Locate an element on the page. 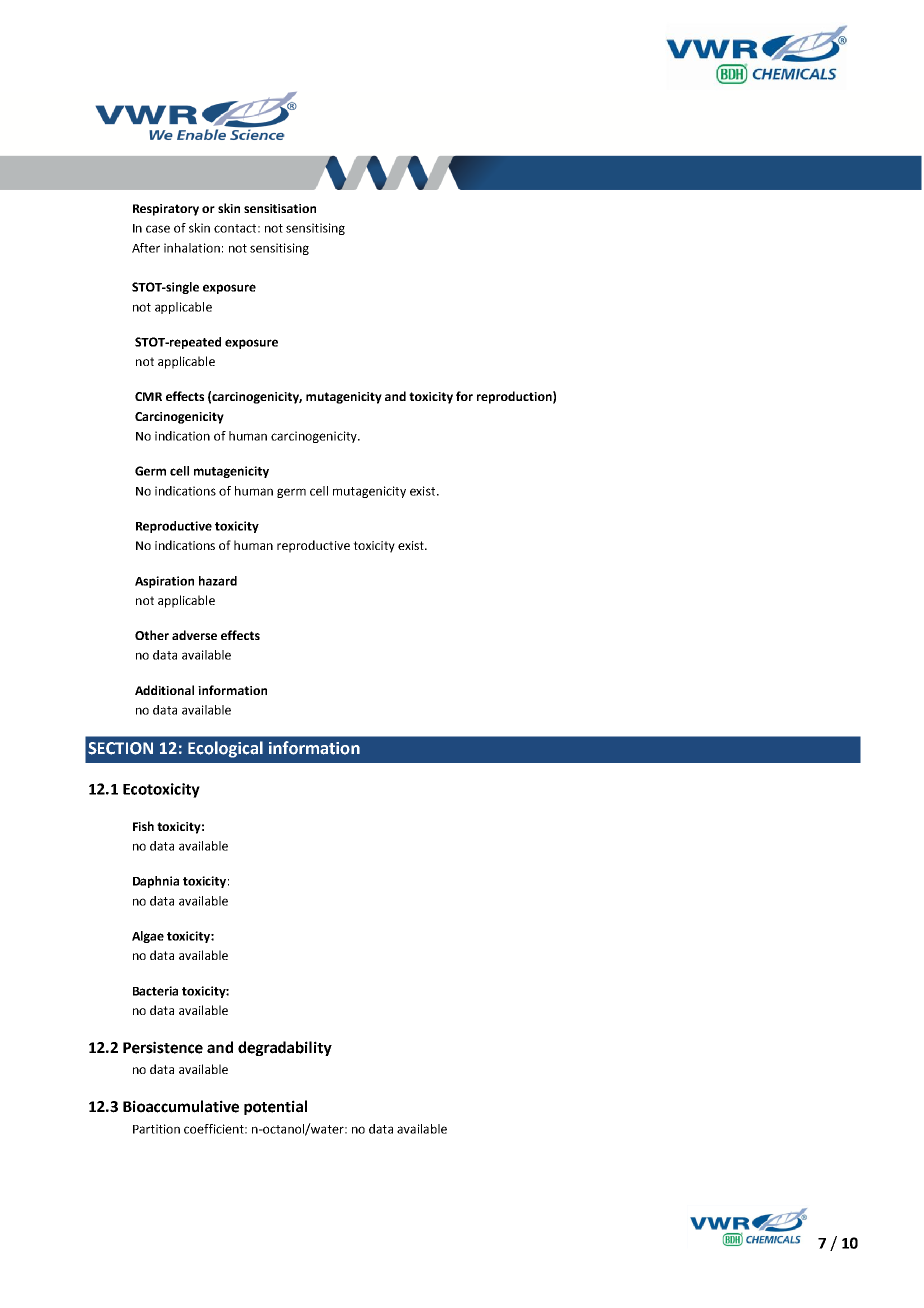 This image has height=1308, width=924. Ecological is located at coordinates (225, 749).
